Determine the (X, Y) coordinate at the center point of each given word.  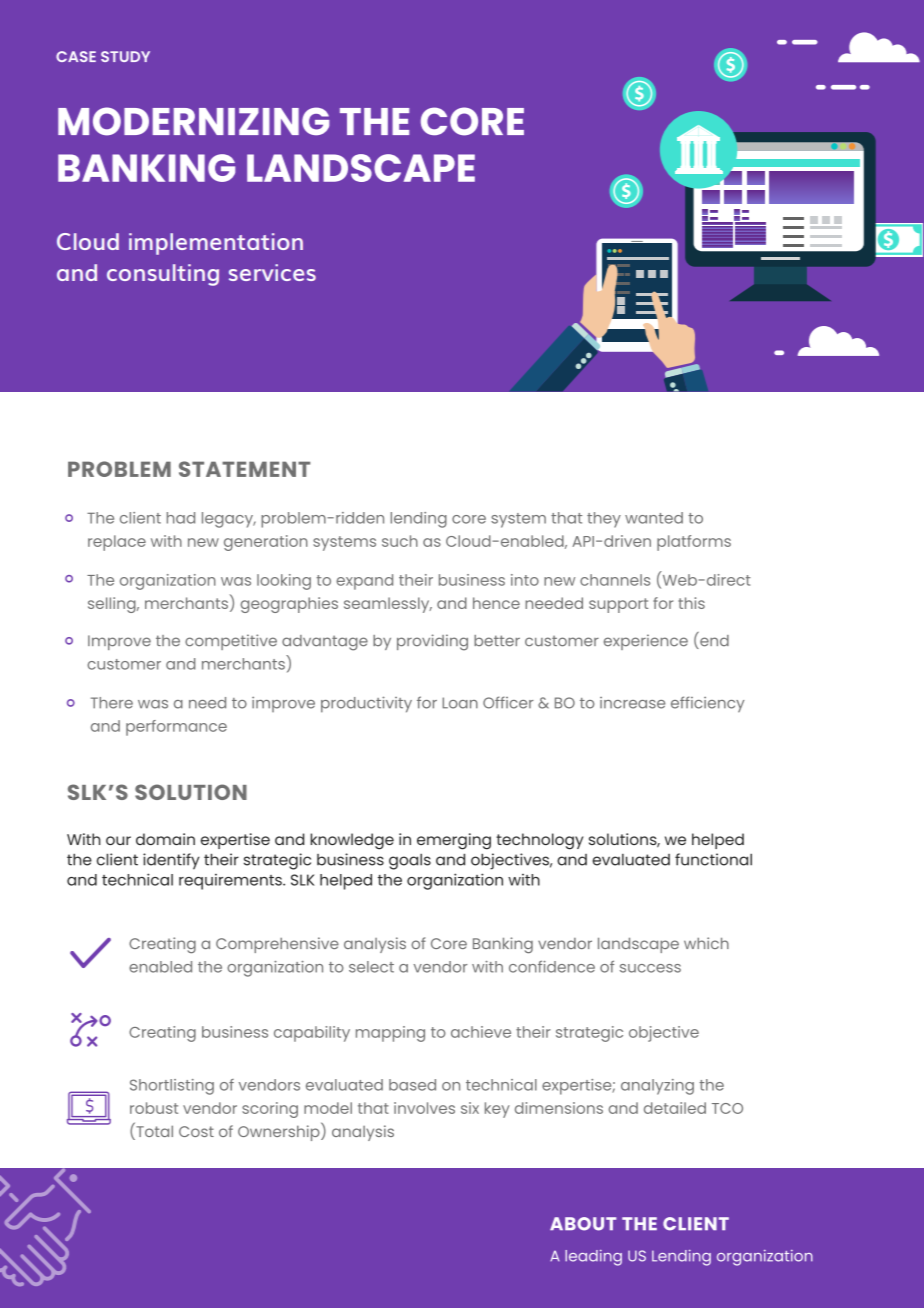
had (181, 518)
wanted (654, 518)
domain (165, 839)
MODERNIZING (193, 121)
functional (713, 859)
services (272, 272)
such (400, 541)
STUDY (125, 56)
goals (410, 861)
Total (153, 1131)
